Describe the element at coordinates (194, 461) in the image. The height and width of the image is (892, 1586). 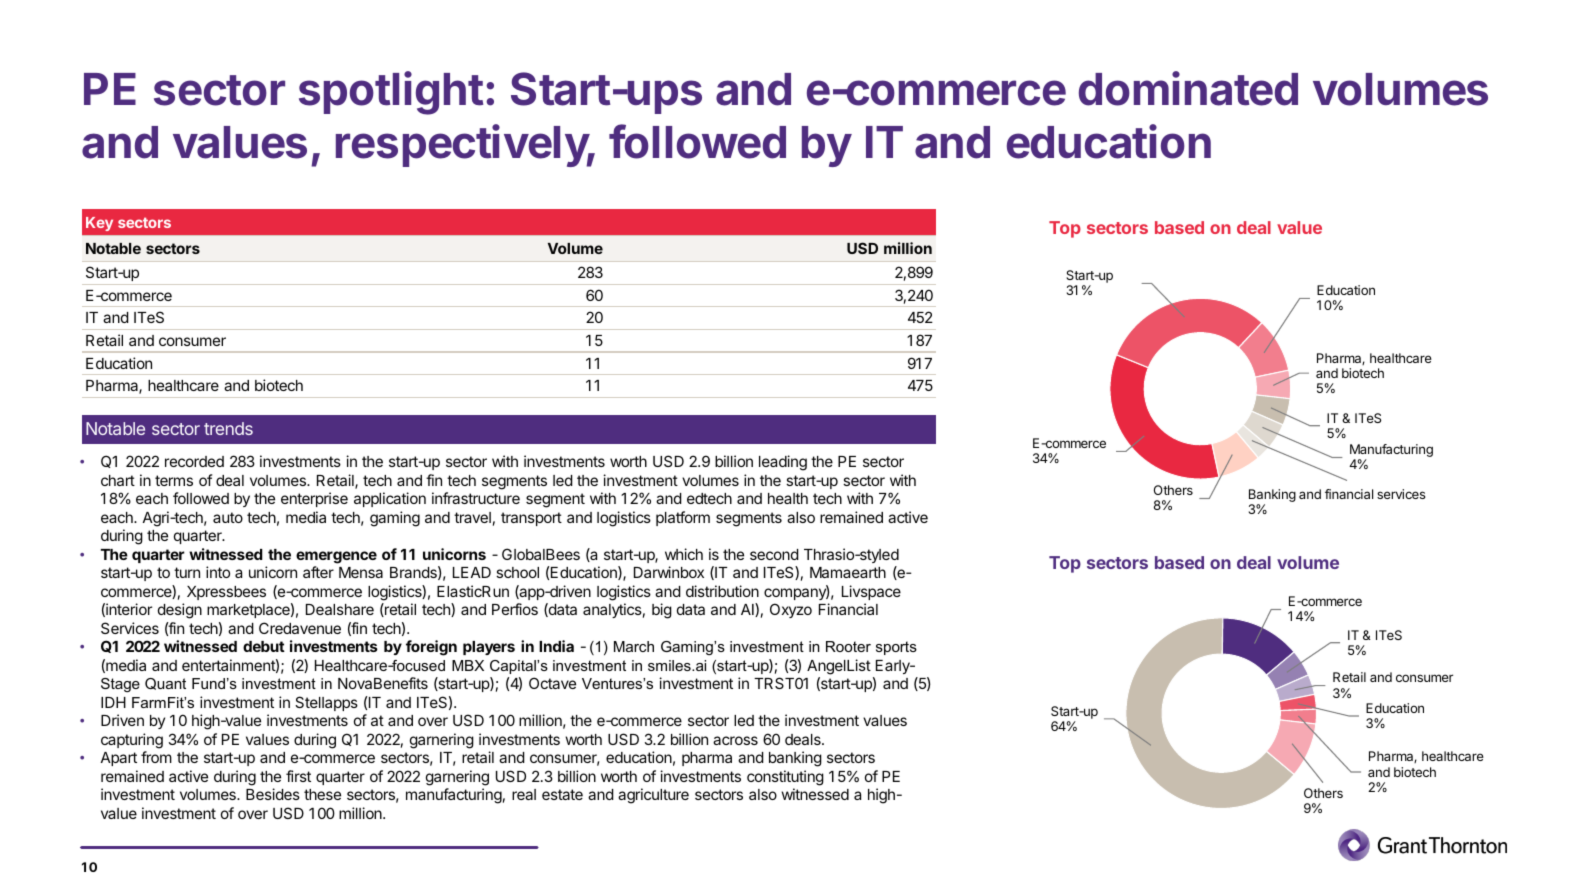
I see `recorded` at that location.
